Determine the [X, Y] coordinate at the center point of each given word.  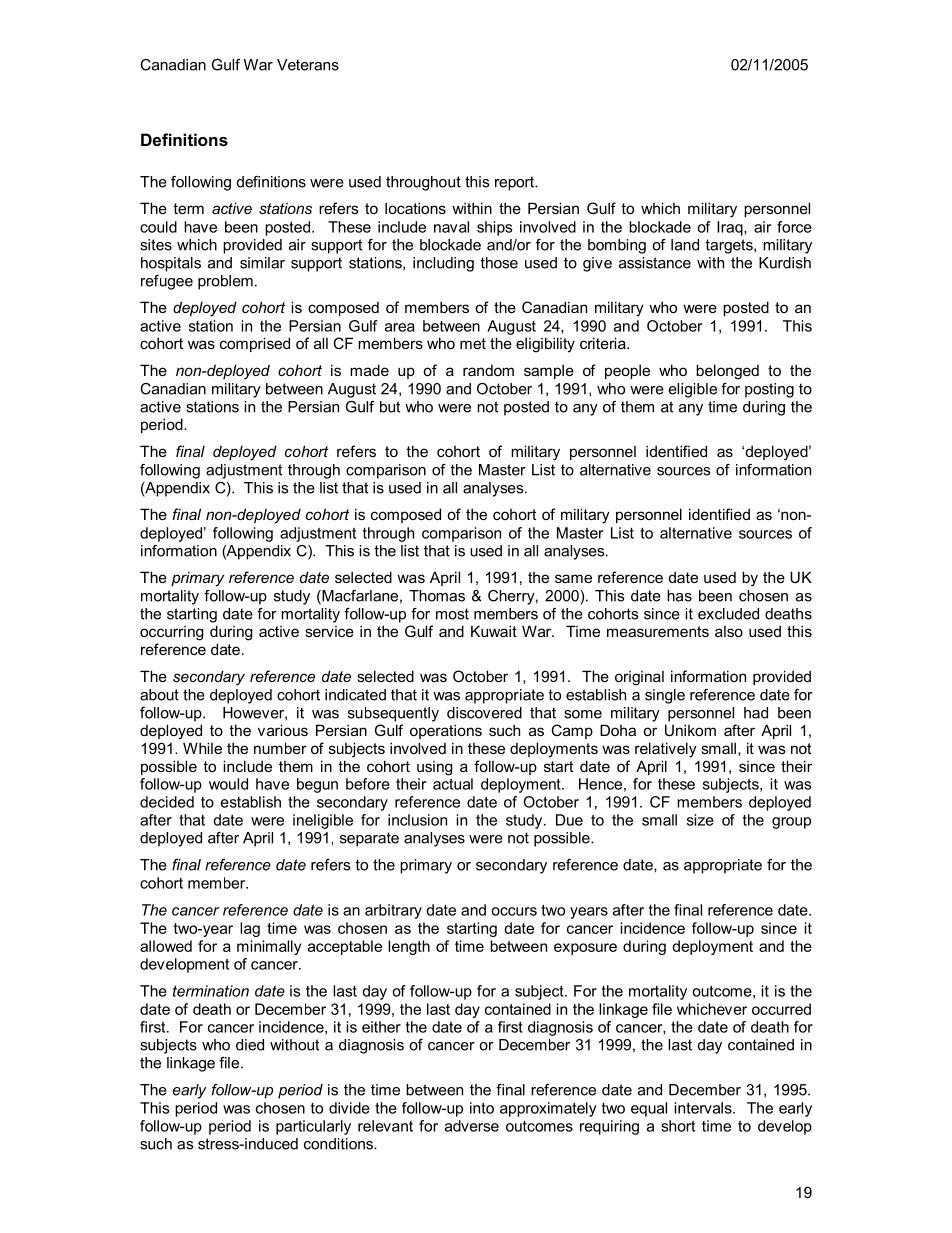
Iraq [731, 228]
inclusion [417, 820]
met [473, 343]
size [700, 820]
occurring [171, 633]
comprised [255, 344]
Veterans [308, 65]
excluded [728, 614]
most [452, 614]
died [250, 1045]
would [228, 784]
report [515, 183]
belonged [727, 372]
